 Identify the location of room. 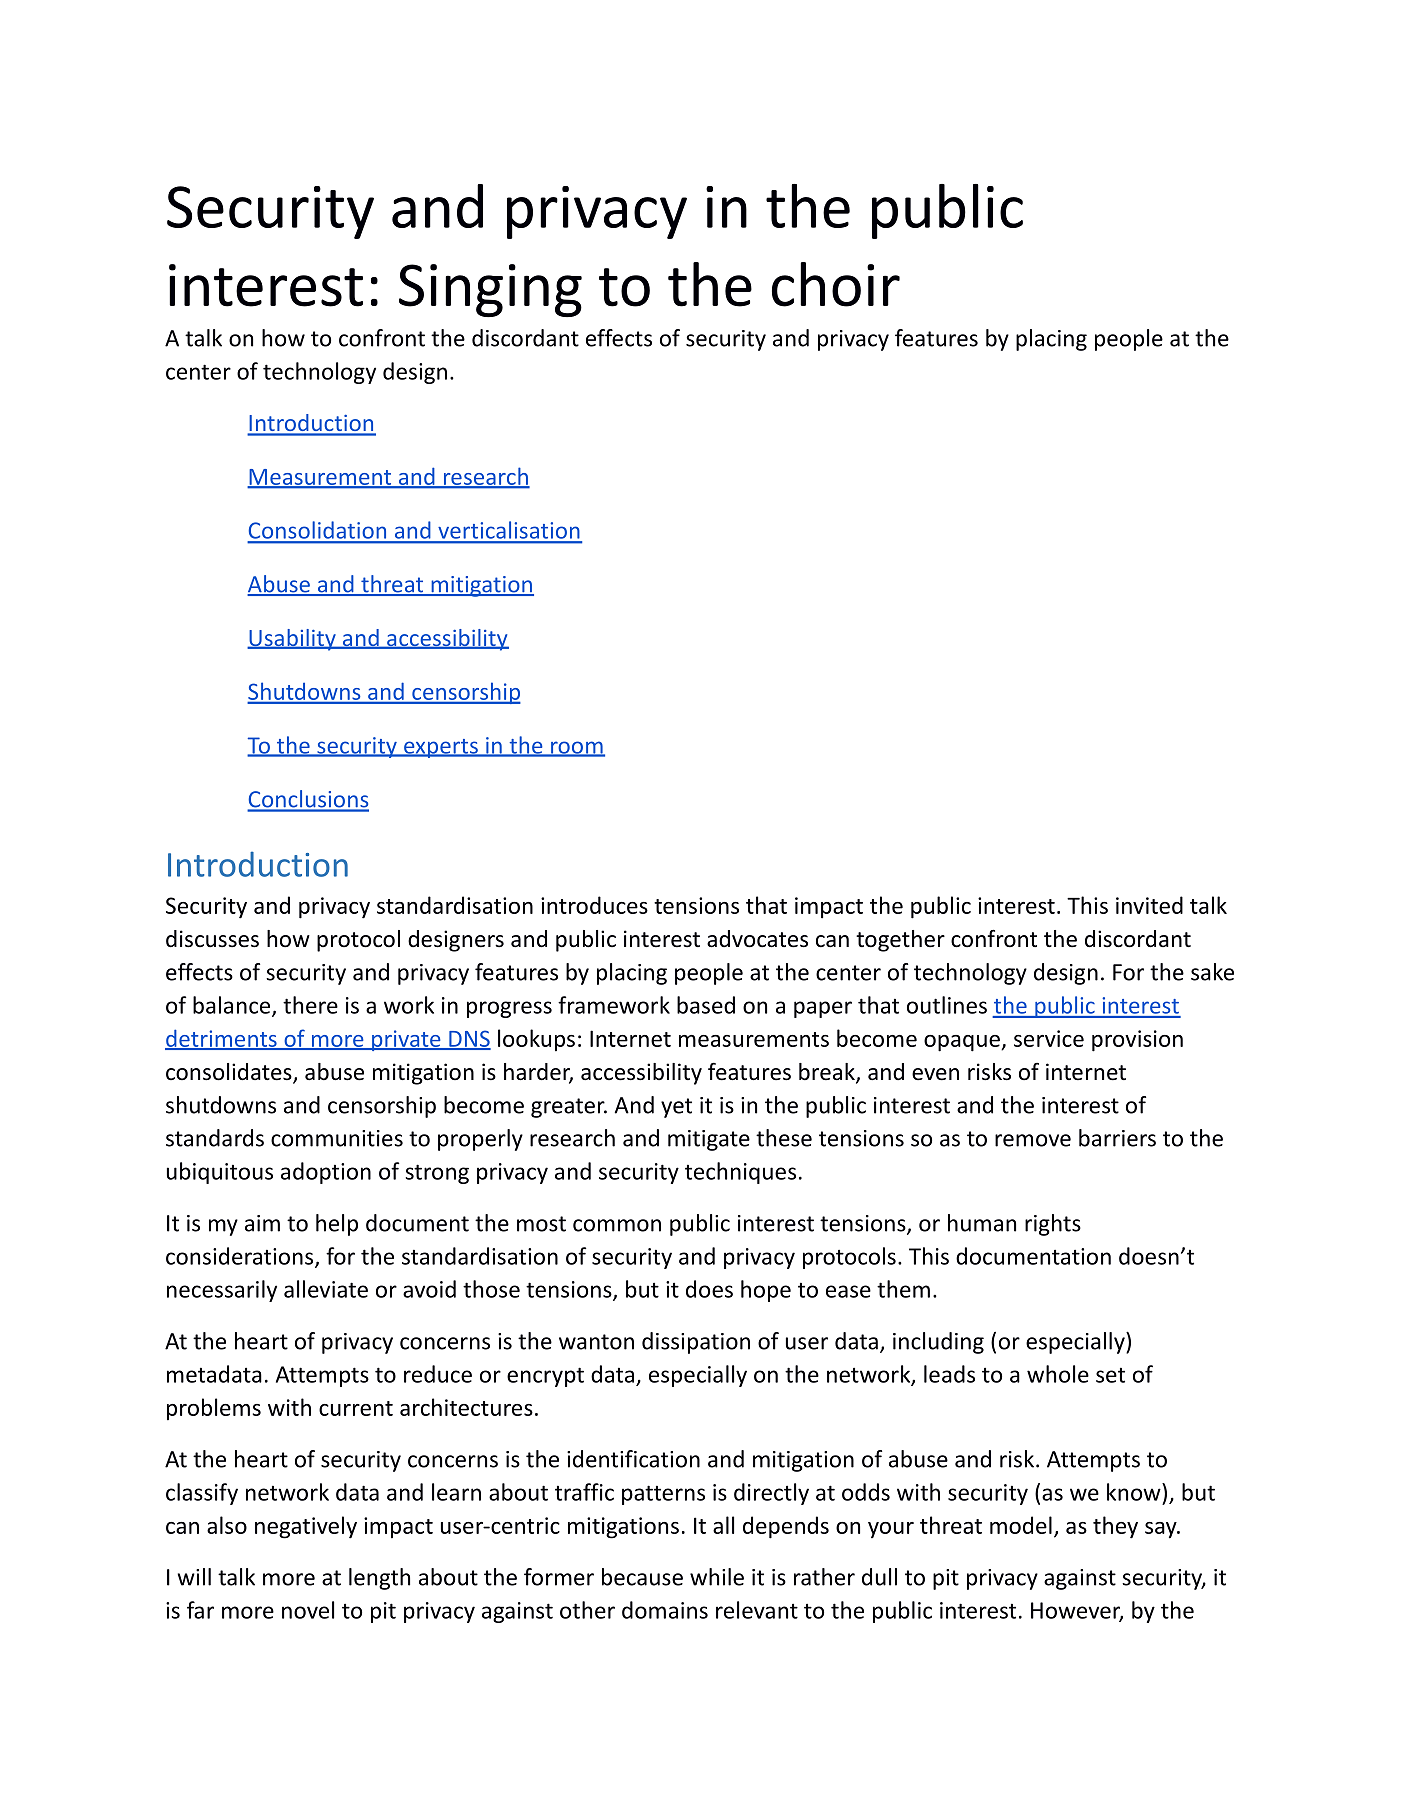
(577, 748).
